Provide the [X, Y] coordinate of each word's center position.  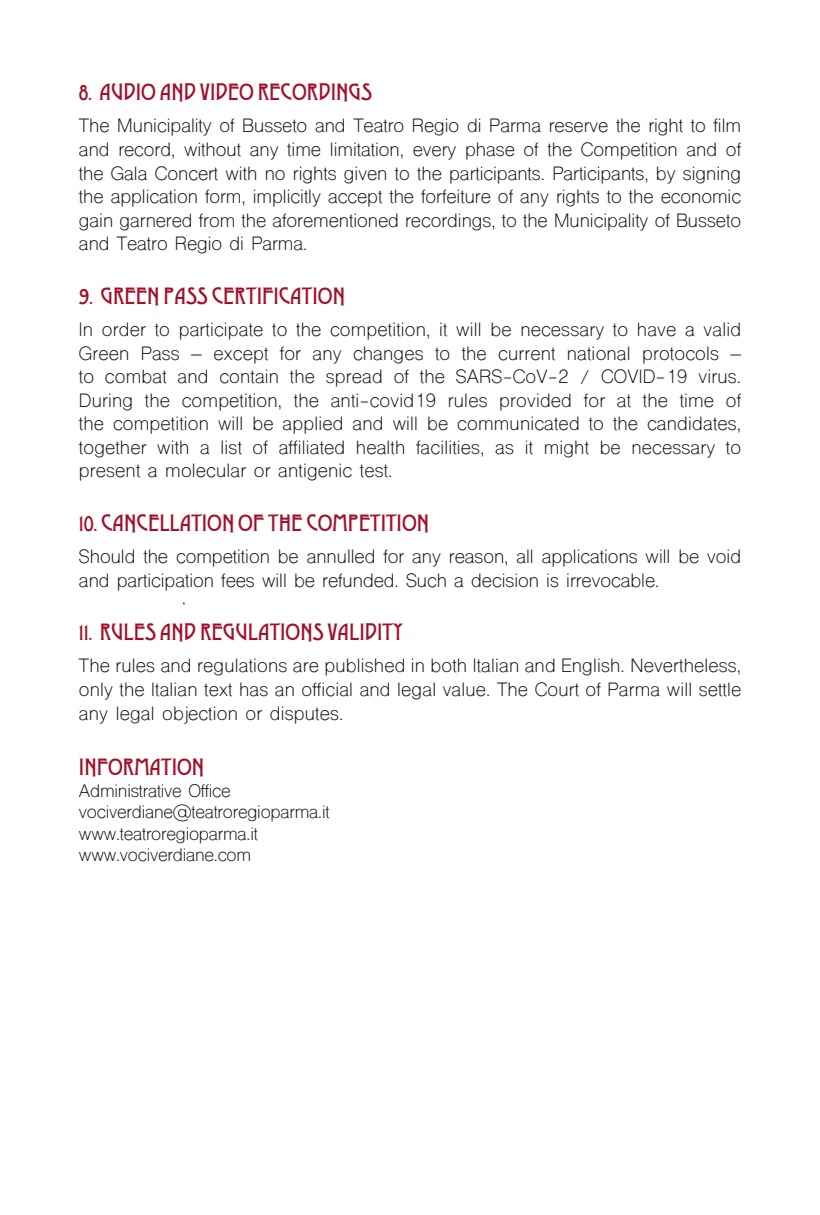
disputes [305, 715]
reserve [579, 127]
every [434, 153]
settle [720, 689]
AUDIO [127, 91]
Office [209, 791]
